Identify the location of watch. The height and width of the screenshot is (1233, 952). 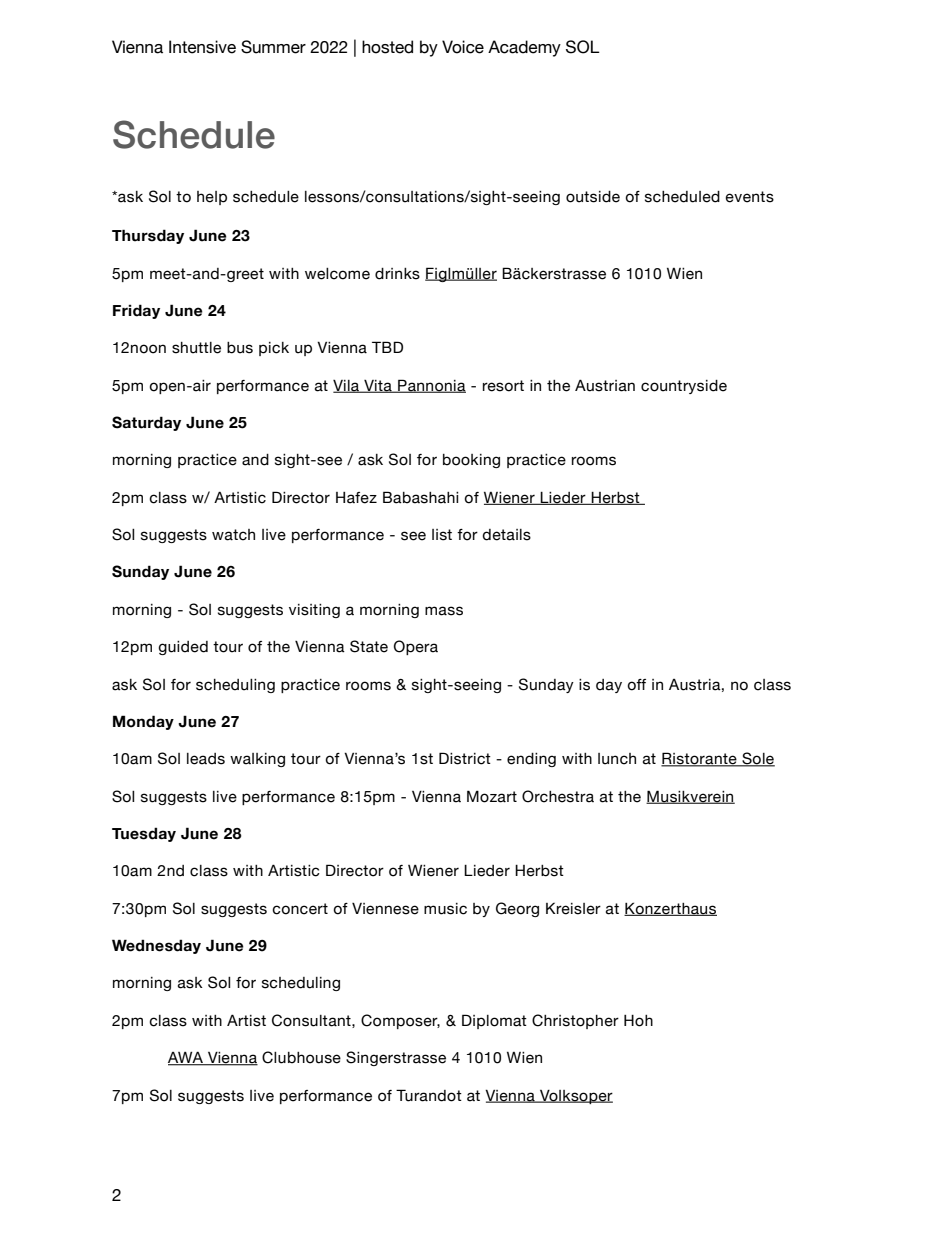
(233, 535).
